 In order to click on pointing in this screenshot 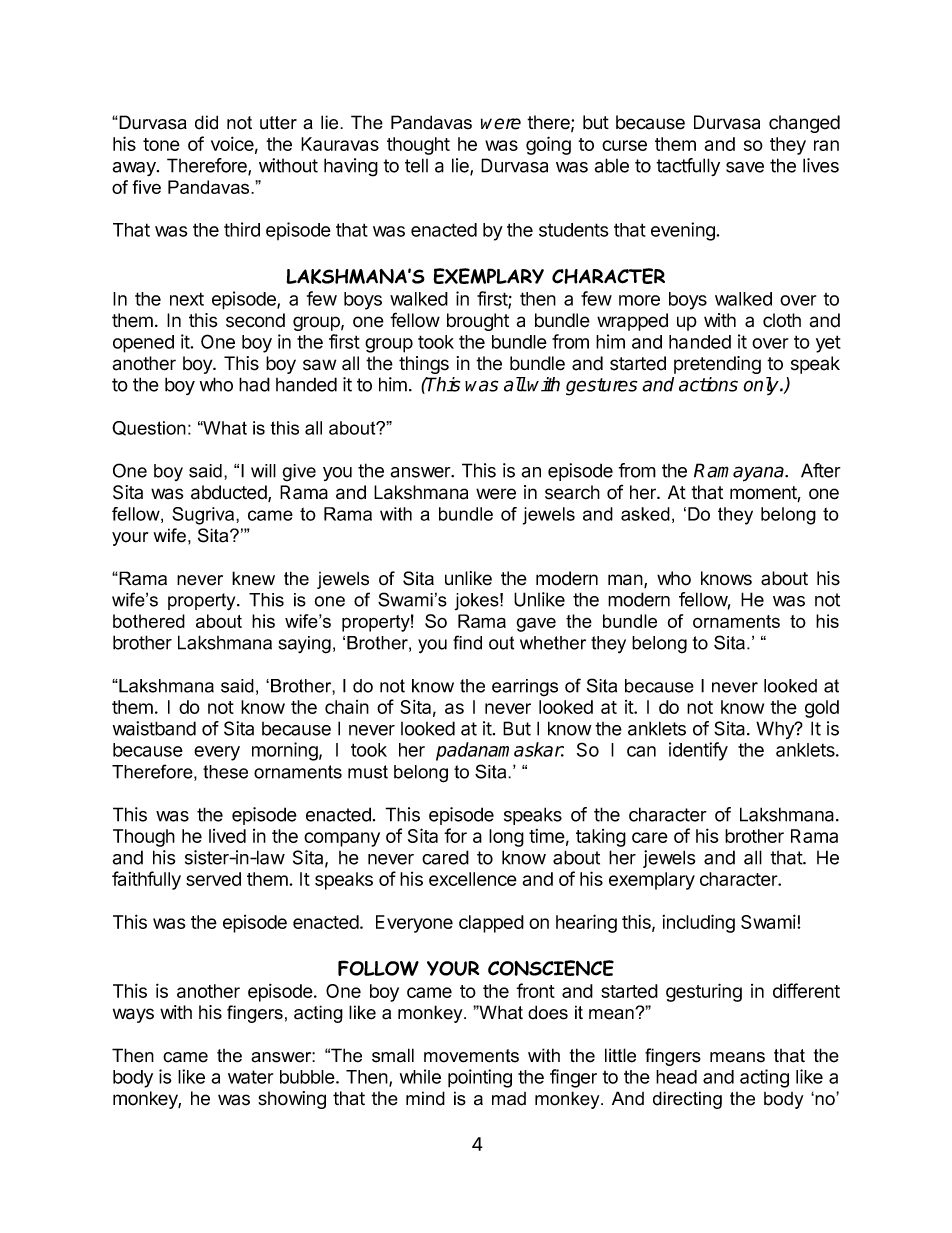, I will do `click(480, 1078)`.
